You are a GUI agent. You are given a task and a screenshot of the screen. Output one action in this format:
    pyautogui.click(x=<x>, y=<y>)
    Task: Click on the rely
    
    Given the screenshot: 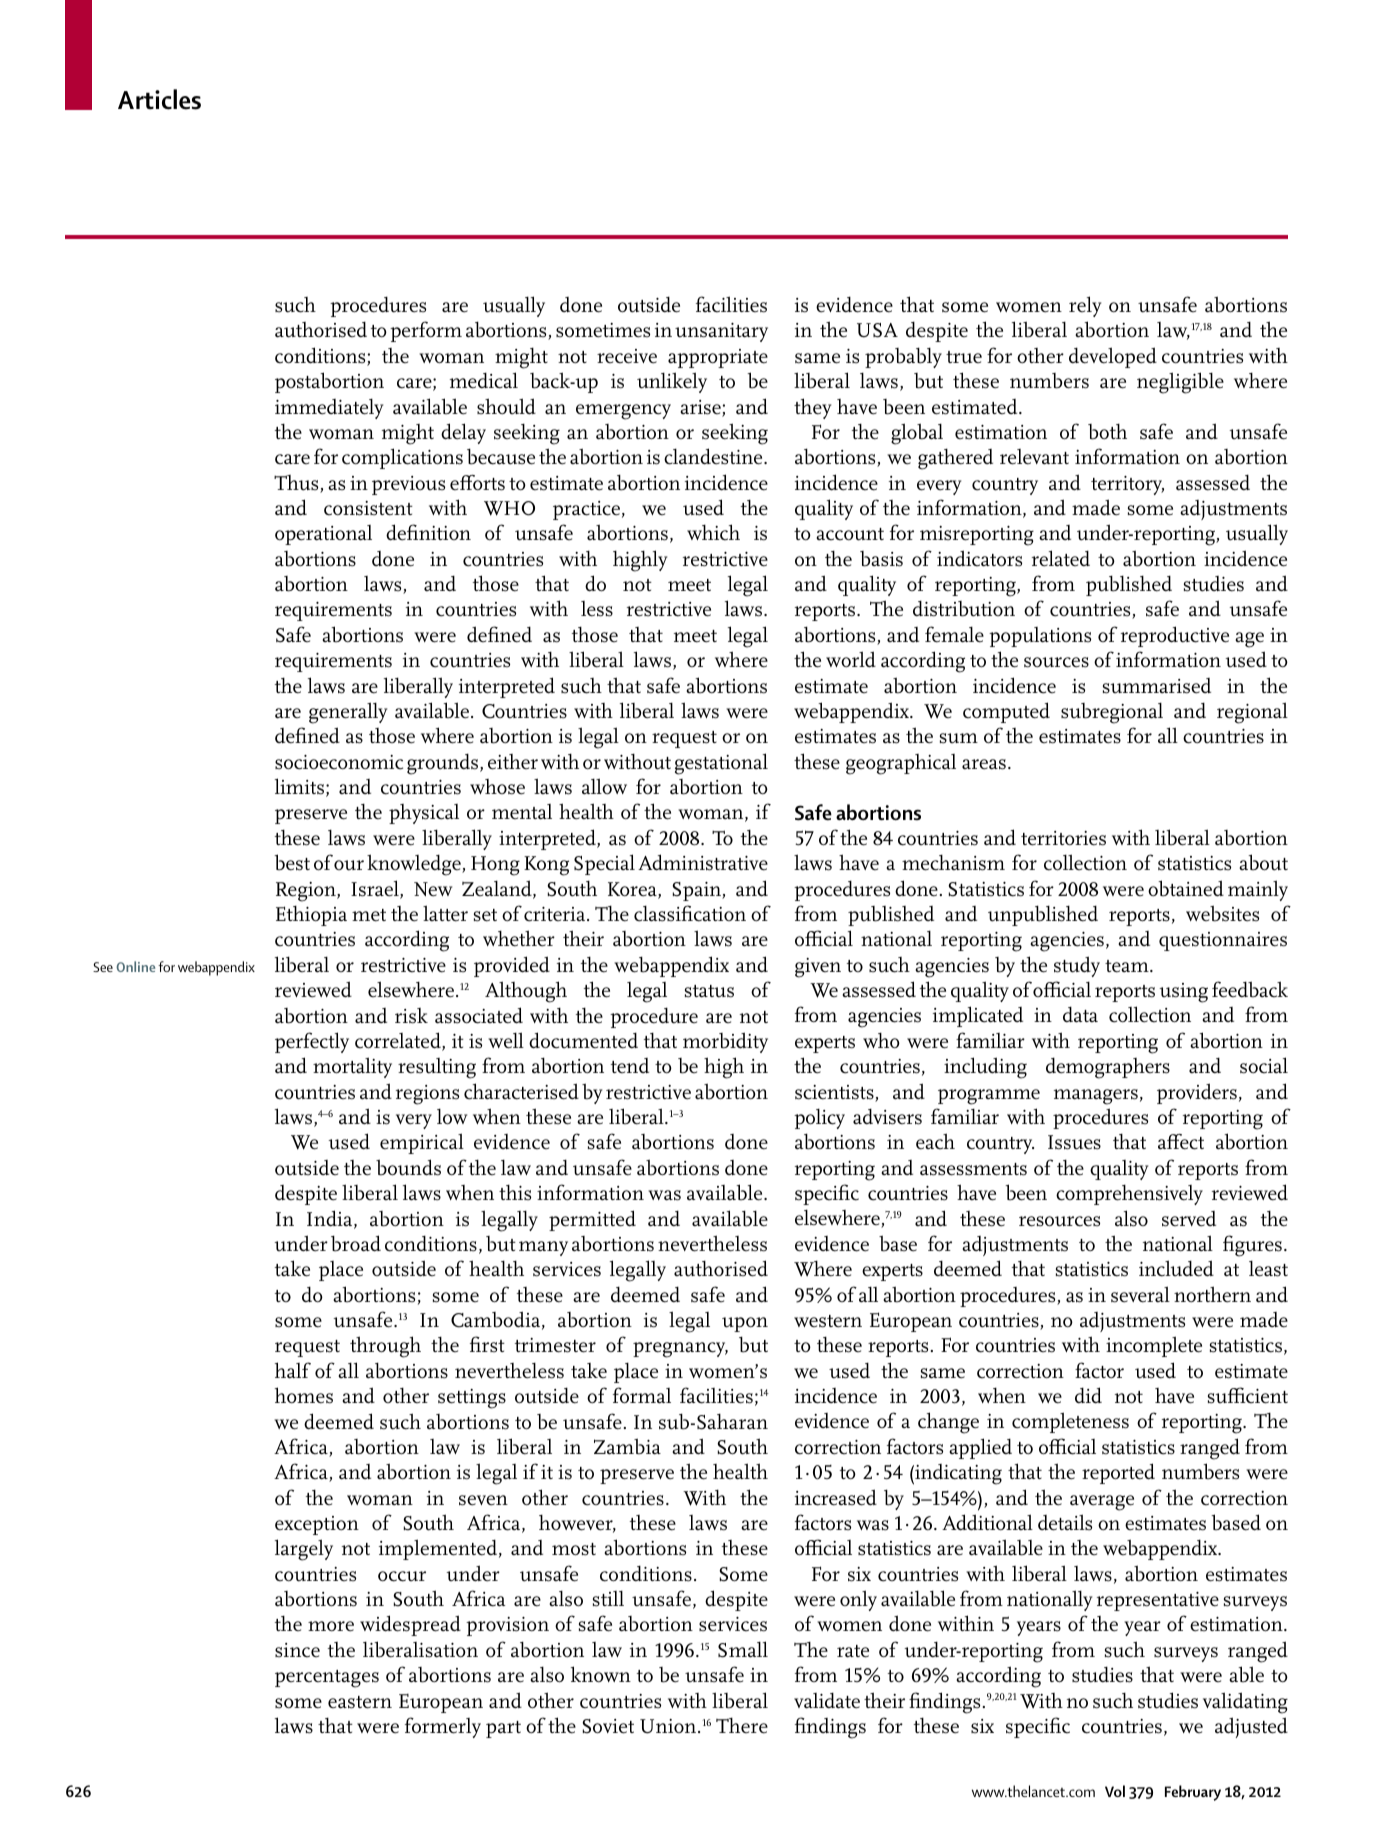 What is the action you would take?
    pyautogui.click(x=1085, y=306)
